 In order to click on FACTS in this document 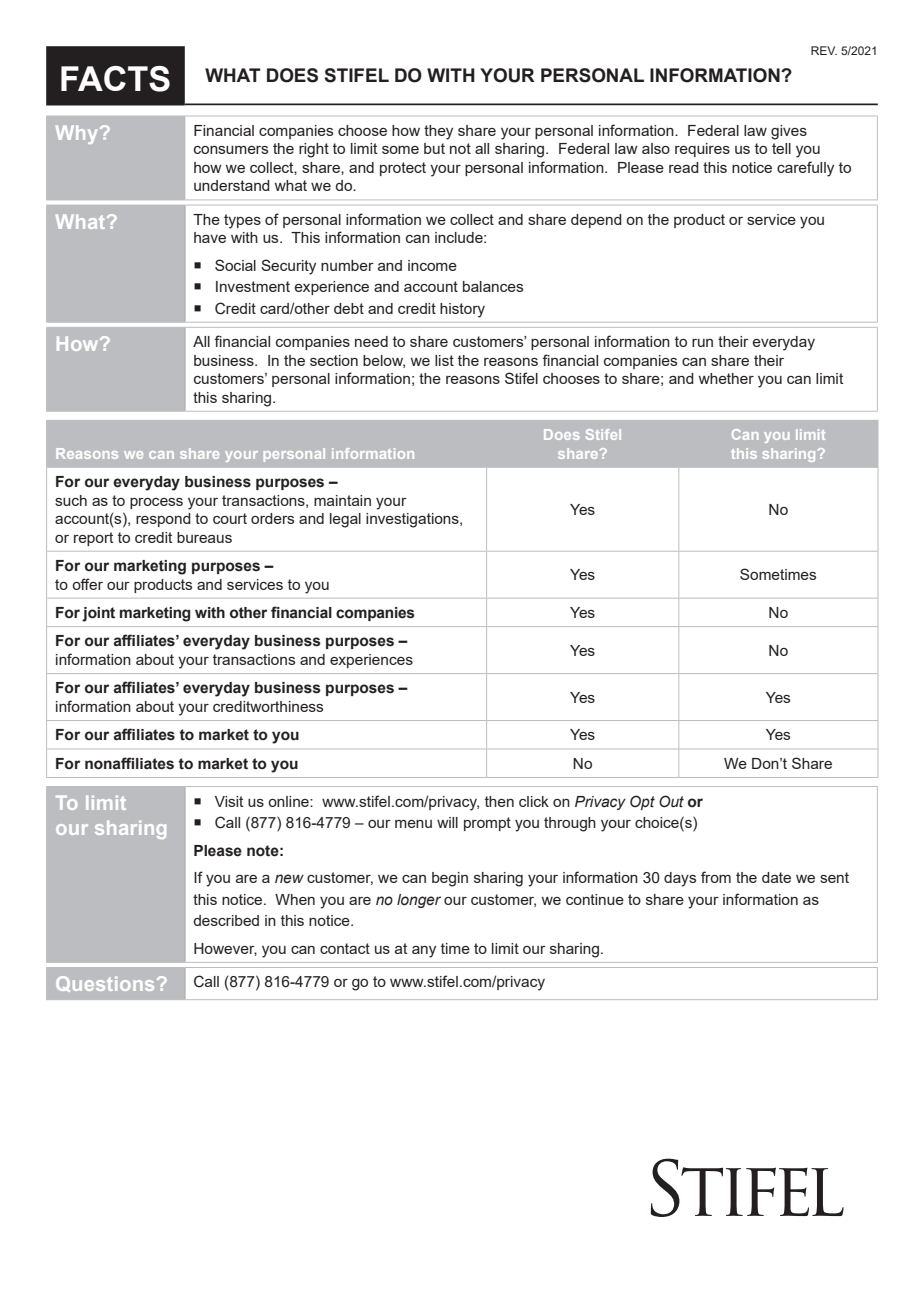, I will do `click(115, 79)`.
